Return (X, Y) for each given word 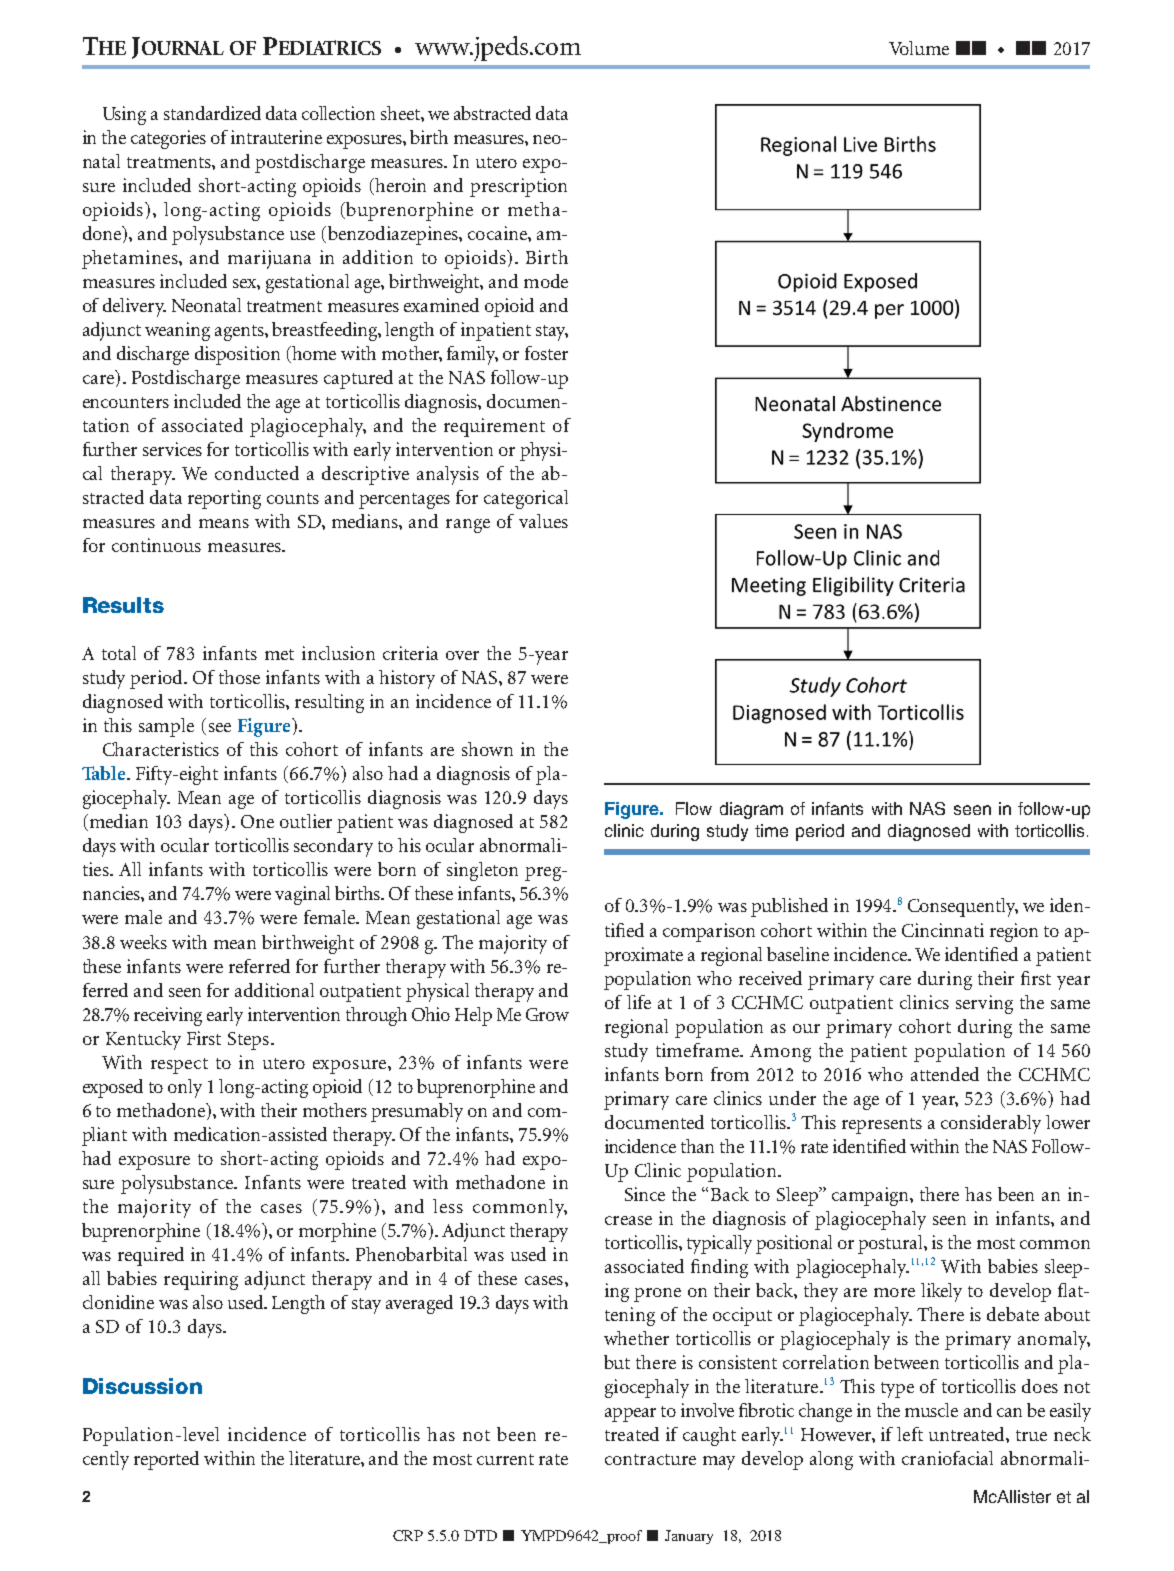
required (151, 1256)
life (639, 1002)
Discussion (142, 1386)
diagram (751, 810)
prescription (518, 187)
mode (546, 281)
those (239, 677)
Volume (919, 48)
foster (546, 353)
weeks (143, 942)
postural (891, 1244)
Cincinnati (943, 930)
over (462, 655)
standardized (212, 113)
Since (645, 1194)
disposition (237, 355)
